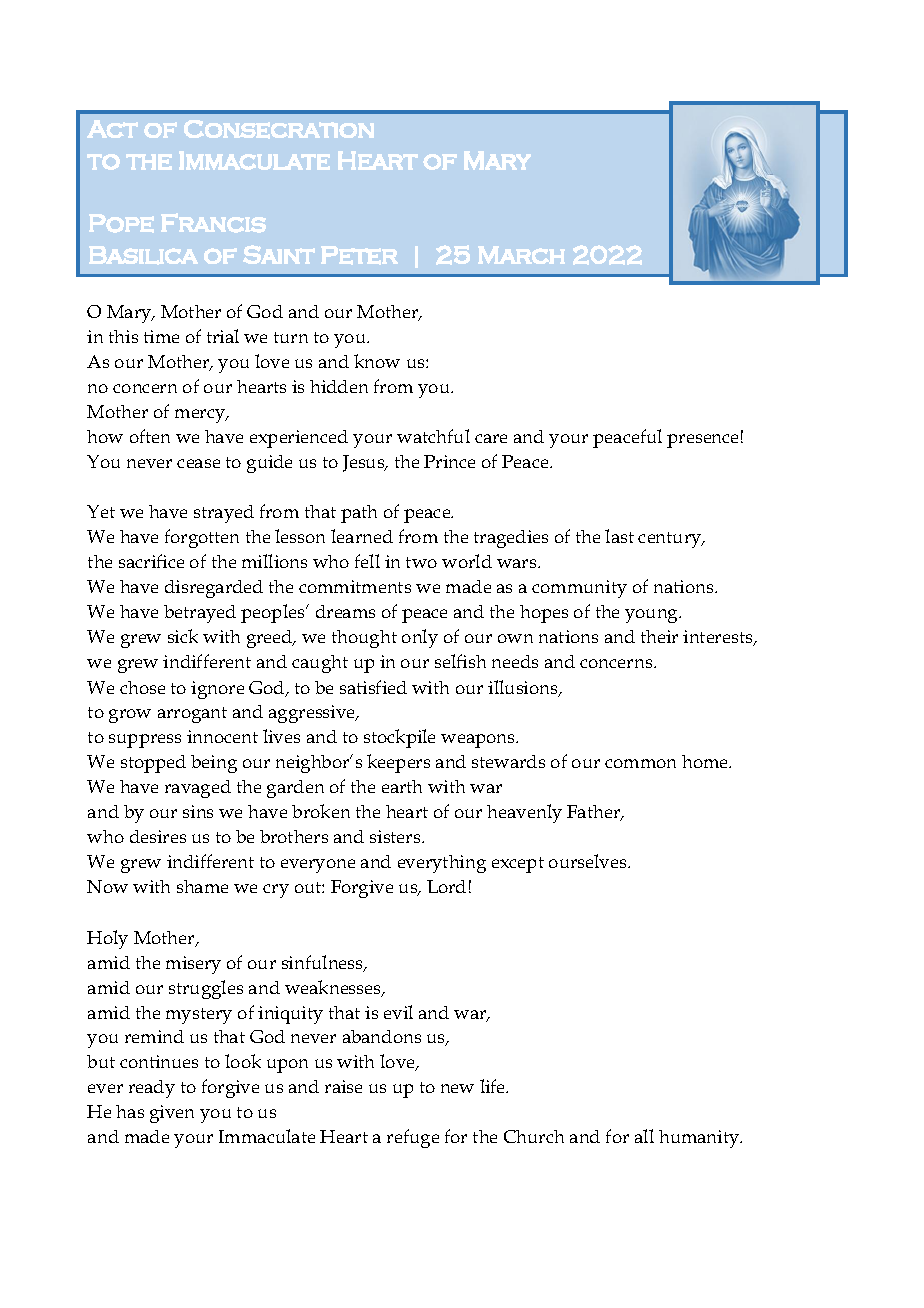 The width and height of the screenshot is (924, 1308). I want to click on given, so click(172, 1114).
